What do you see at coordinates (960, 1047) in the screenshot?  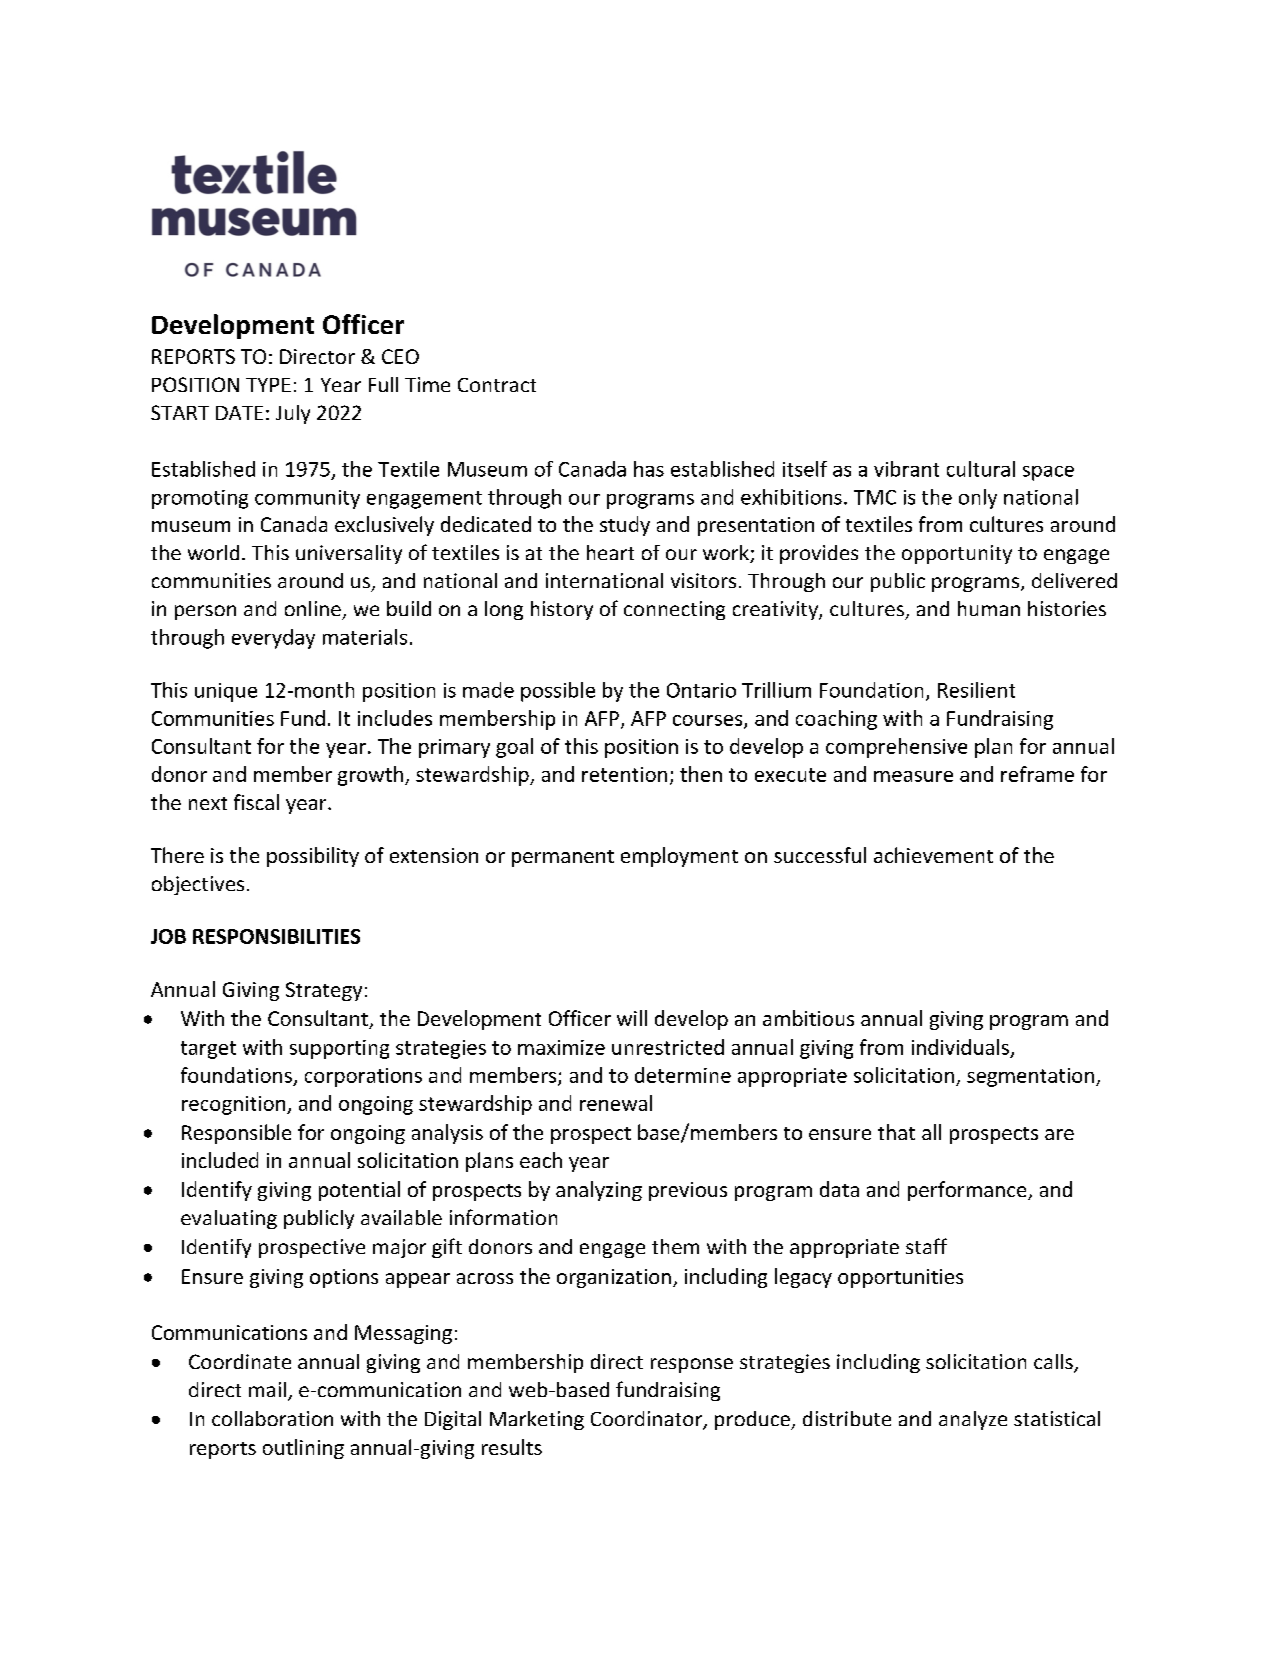 I see `individuals` at bounding box center [960, 1047].
